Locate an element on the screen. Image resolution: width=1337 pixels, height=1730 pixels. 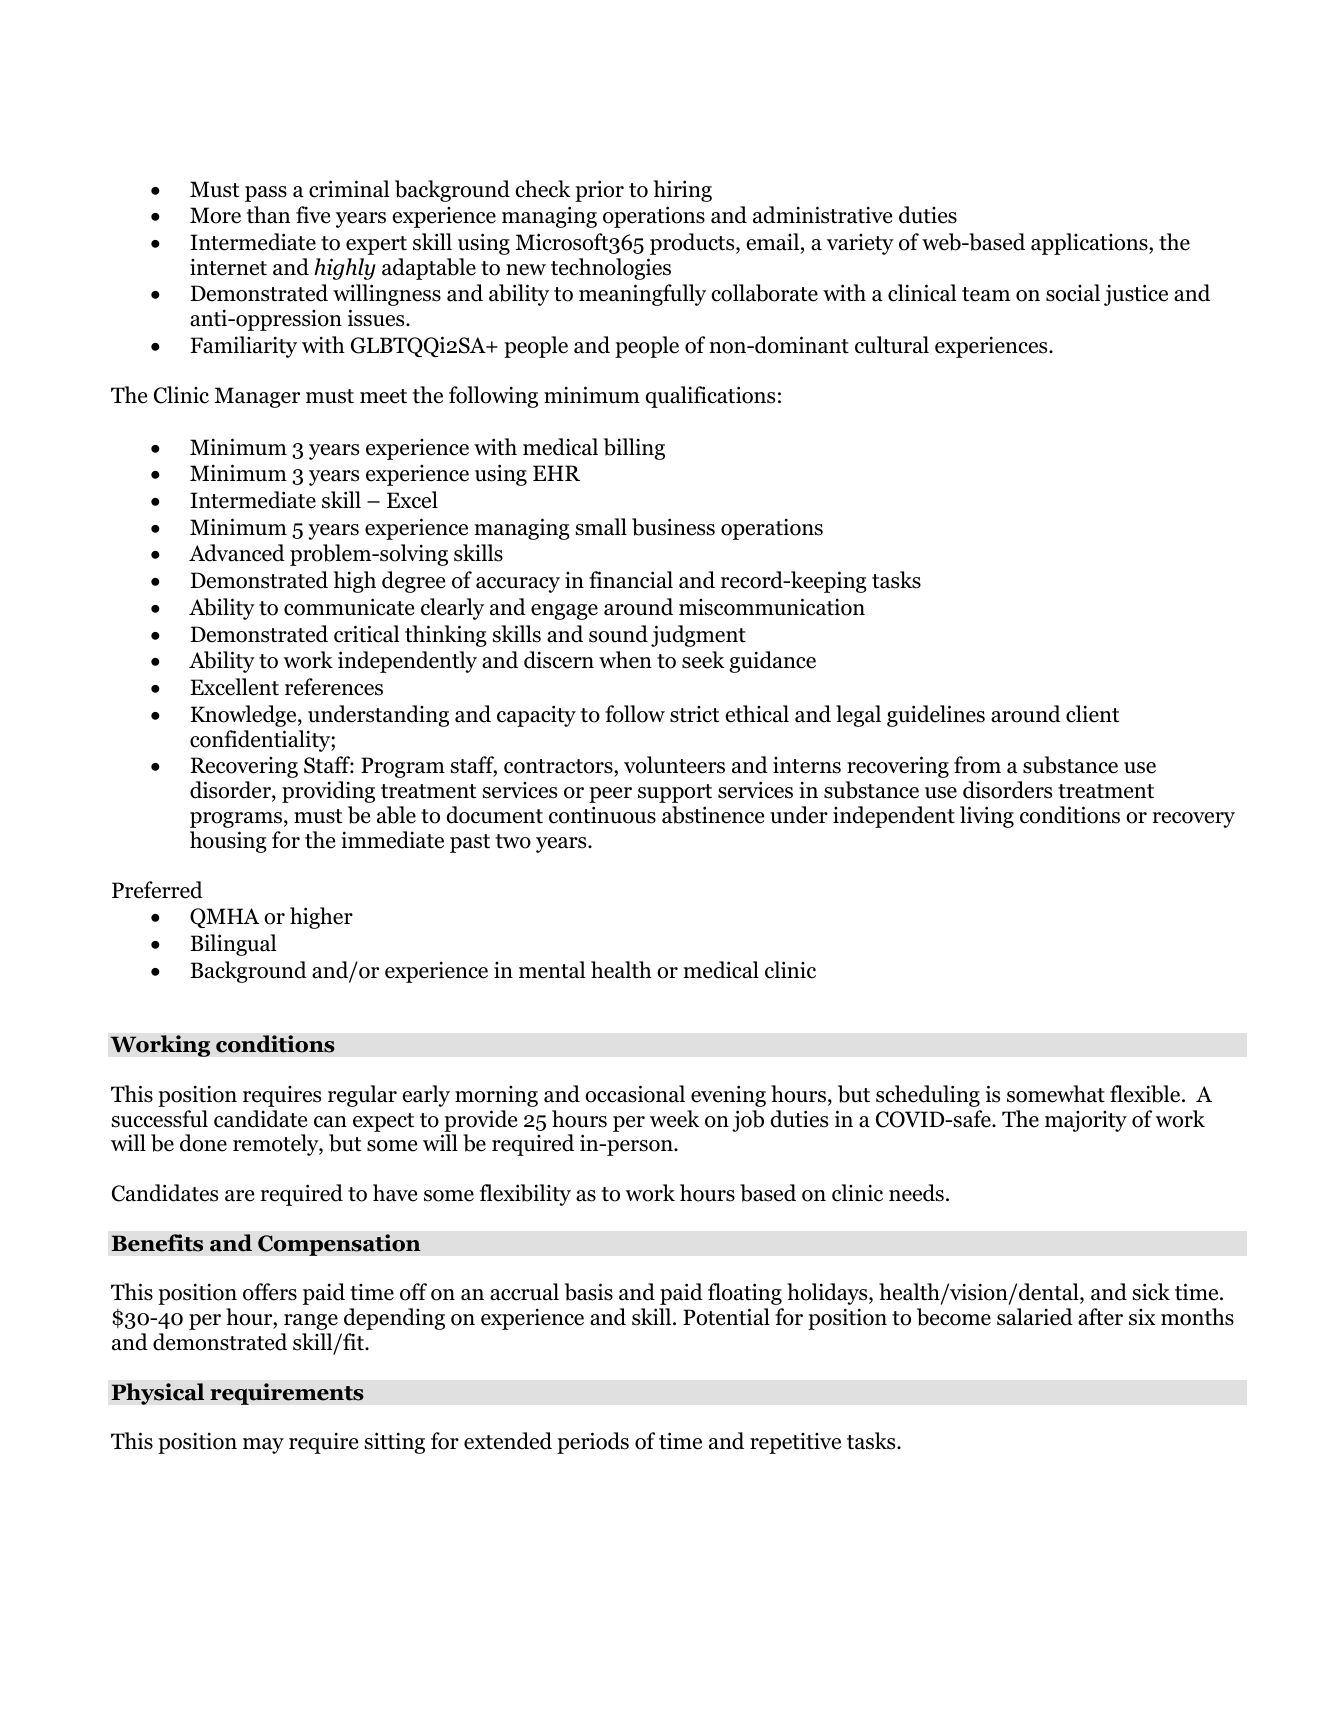
abstinence is located at coordinates (713, 815).
